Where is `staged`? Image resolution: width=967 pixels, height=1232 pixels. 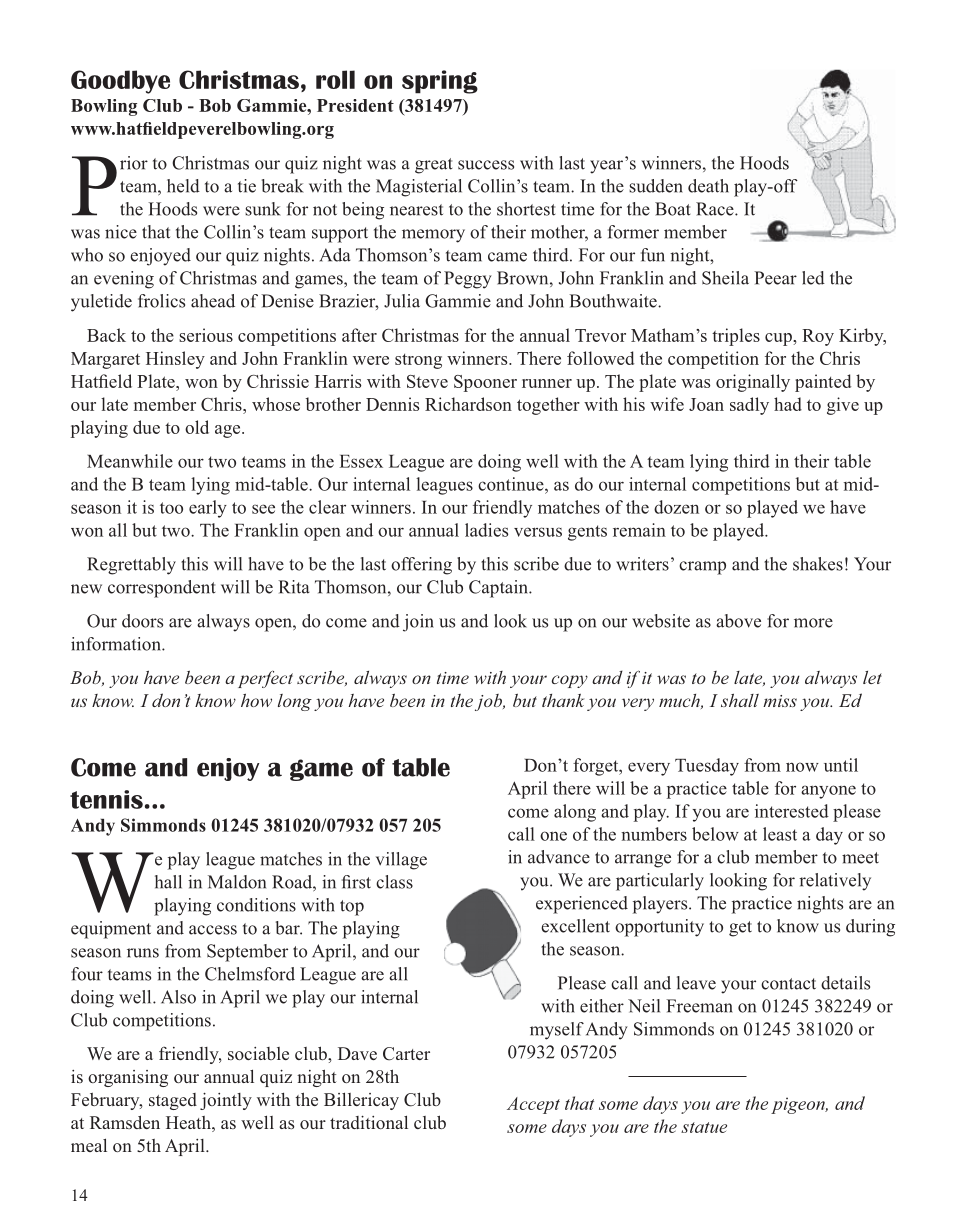
staged is located at coordinates (173, 1101).
